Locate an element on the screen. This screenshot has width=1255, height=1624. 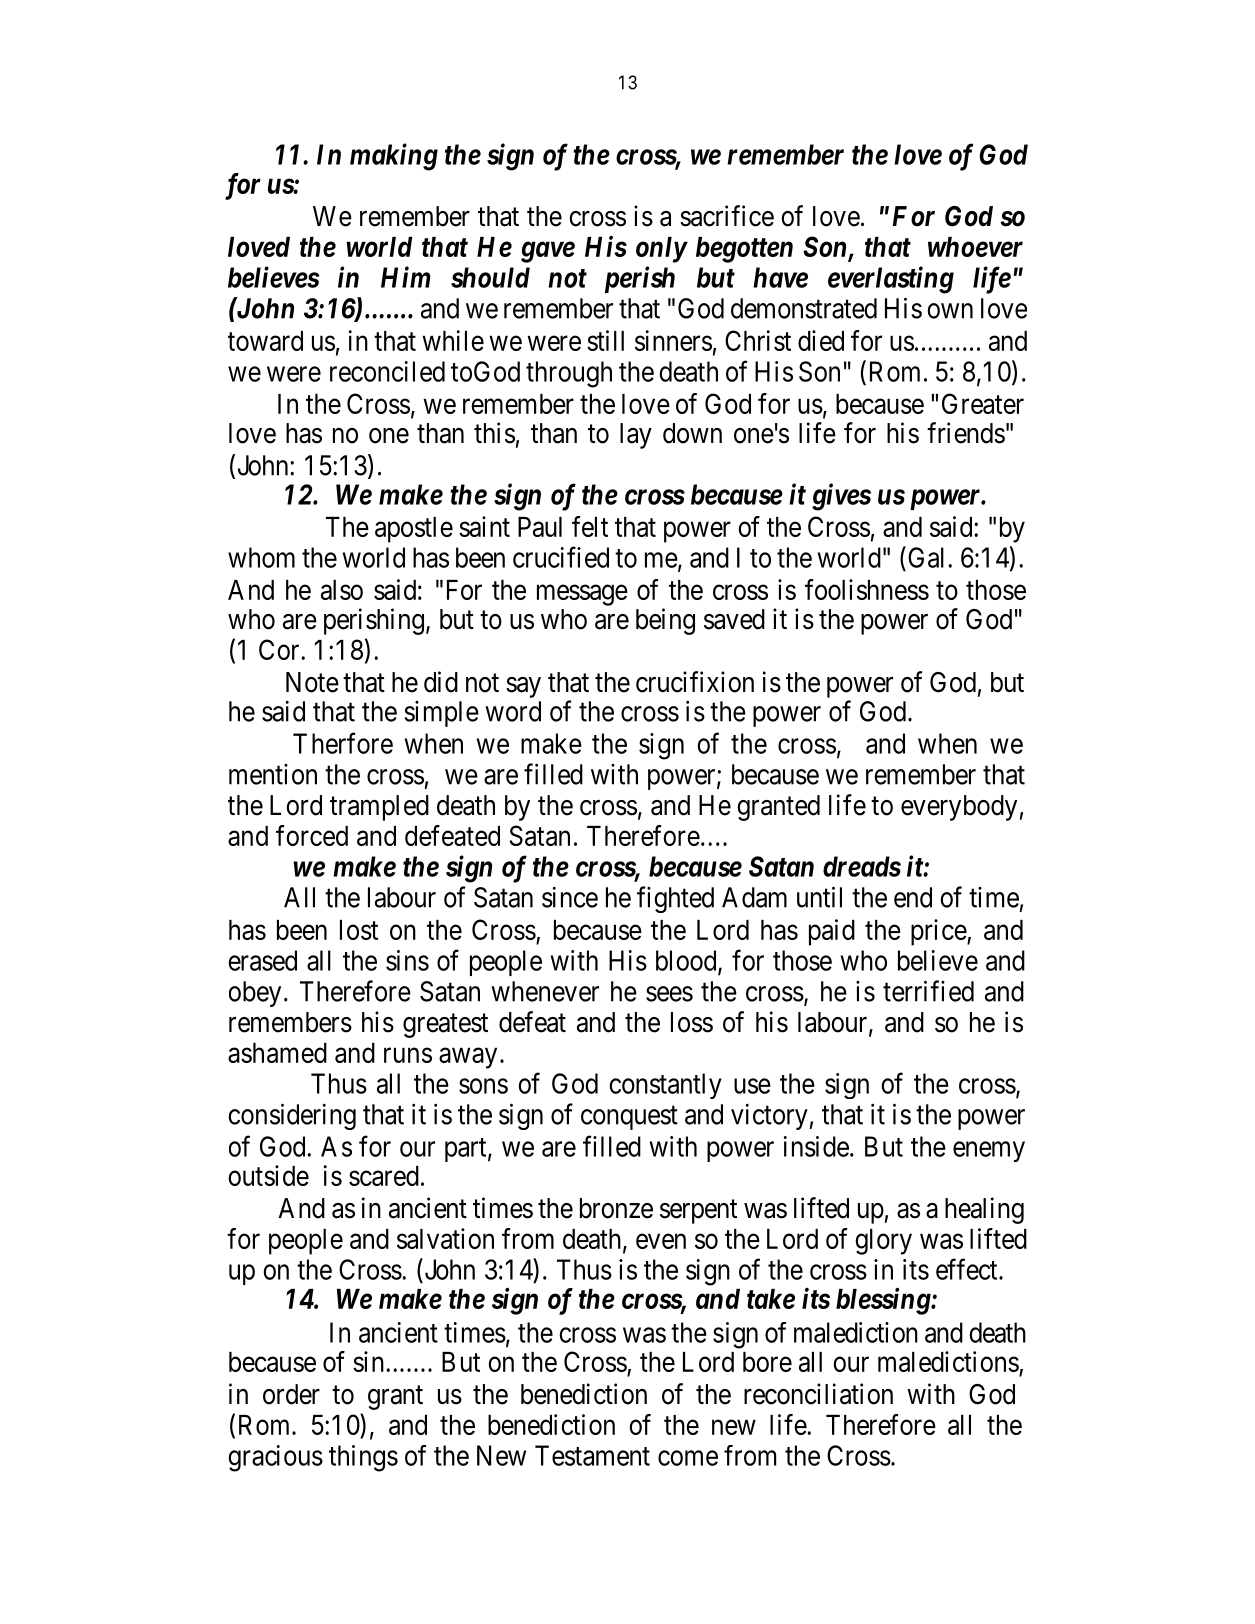
things is located at coordinates (363, 1458).
